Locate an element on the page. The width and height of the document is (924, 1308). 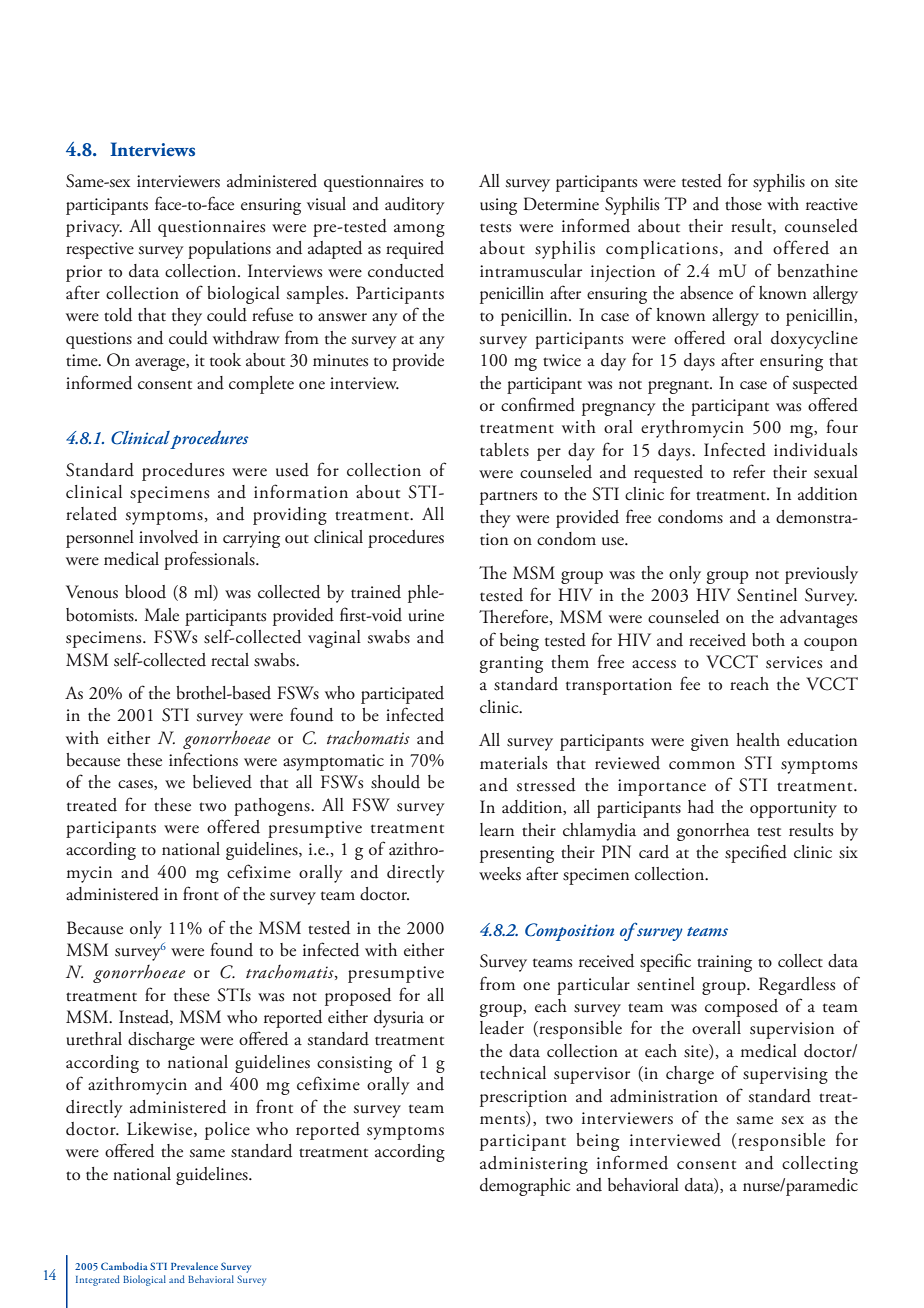
those is located at coordinates (743, 204).
